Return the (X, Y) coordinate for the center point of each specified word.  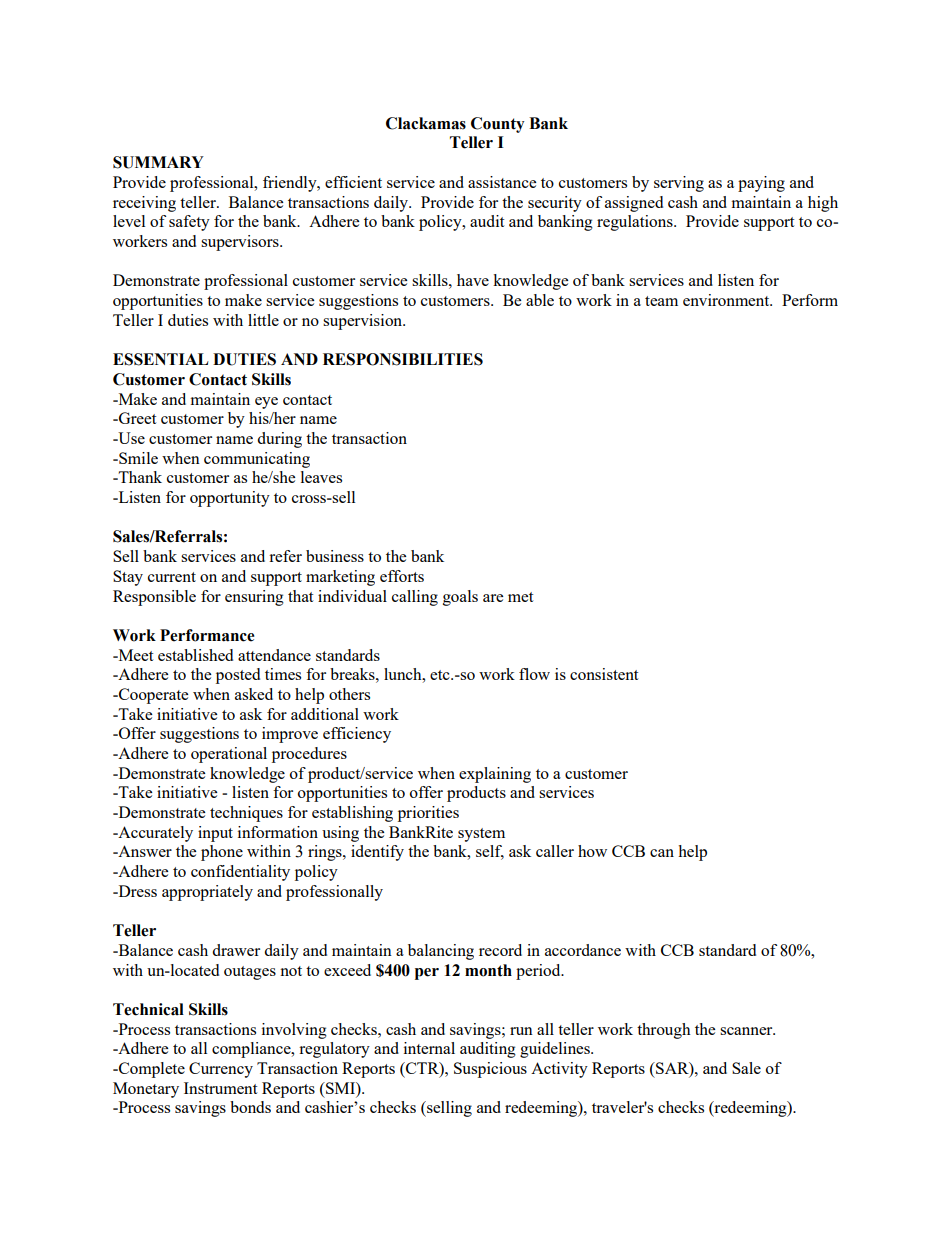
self (490, 852)
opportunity (230, 499)
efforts (402, 576)
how (592, 851)
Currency (221, 1070)
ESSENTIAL (161, 359)
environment (727, 300)
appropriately (207, 893)
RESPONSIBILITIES (403, 359)
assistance (502, 182)
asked (254, 694)
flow (534, 674)
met (520, 597)
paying (761, 184)
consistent (604, 674)
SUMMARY (158, 162)
